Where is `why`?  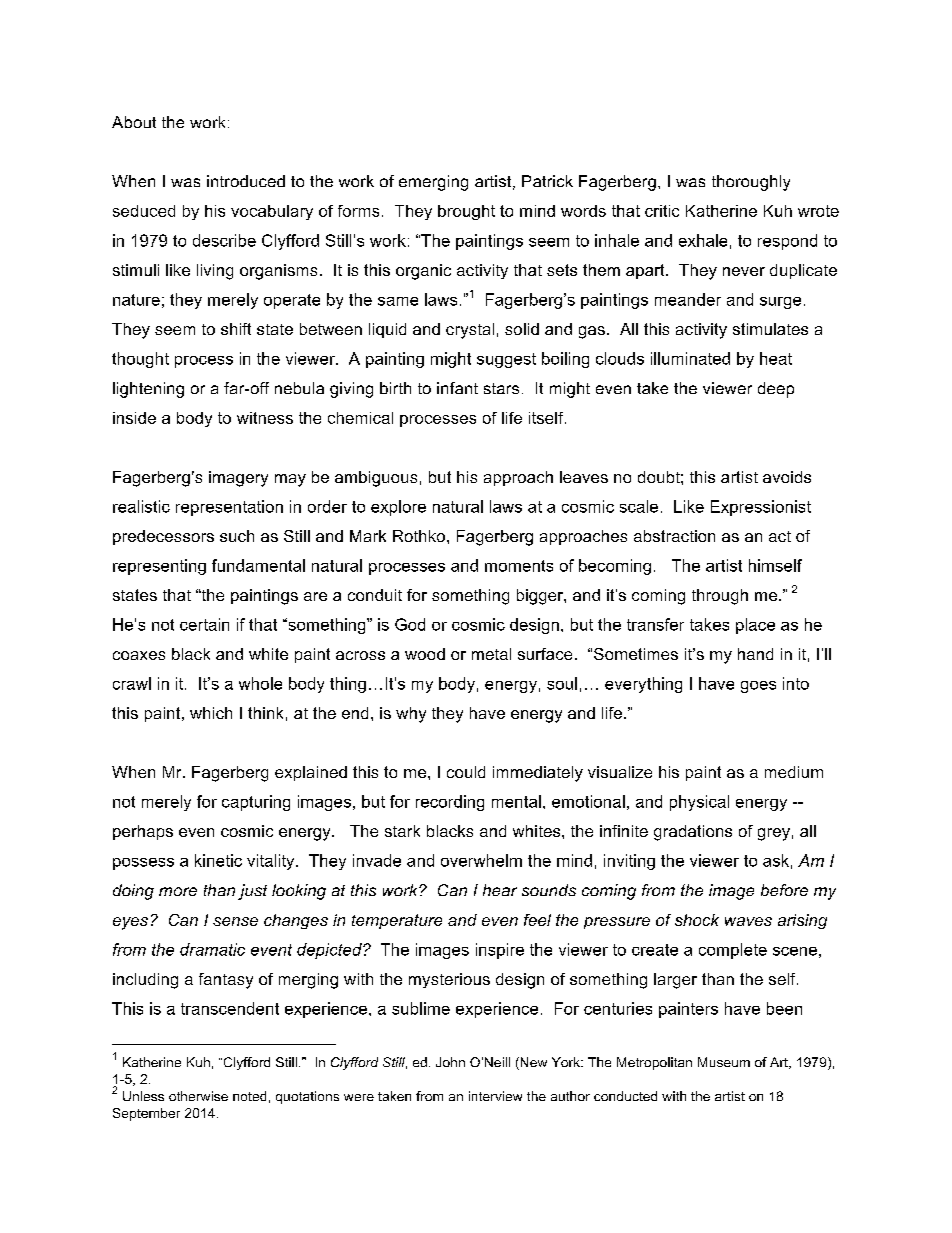
why is located at coordinates (411, 715).
